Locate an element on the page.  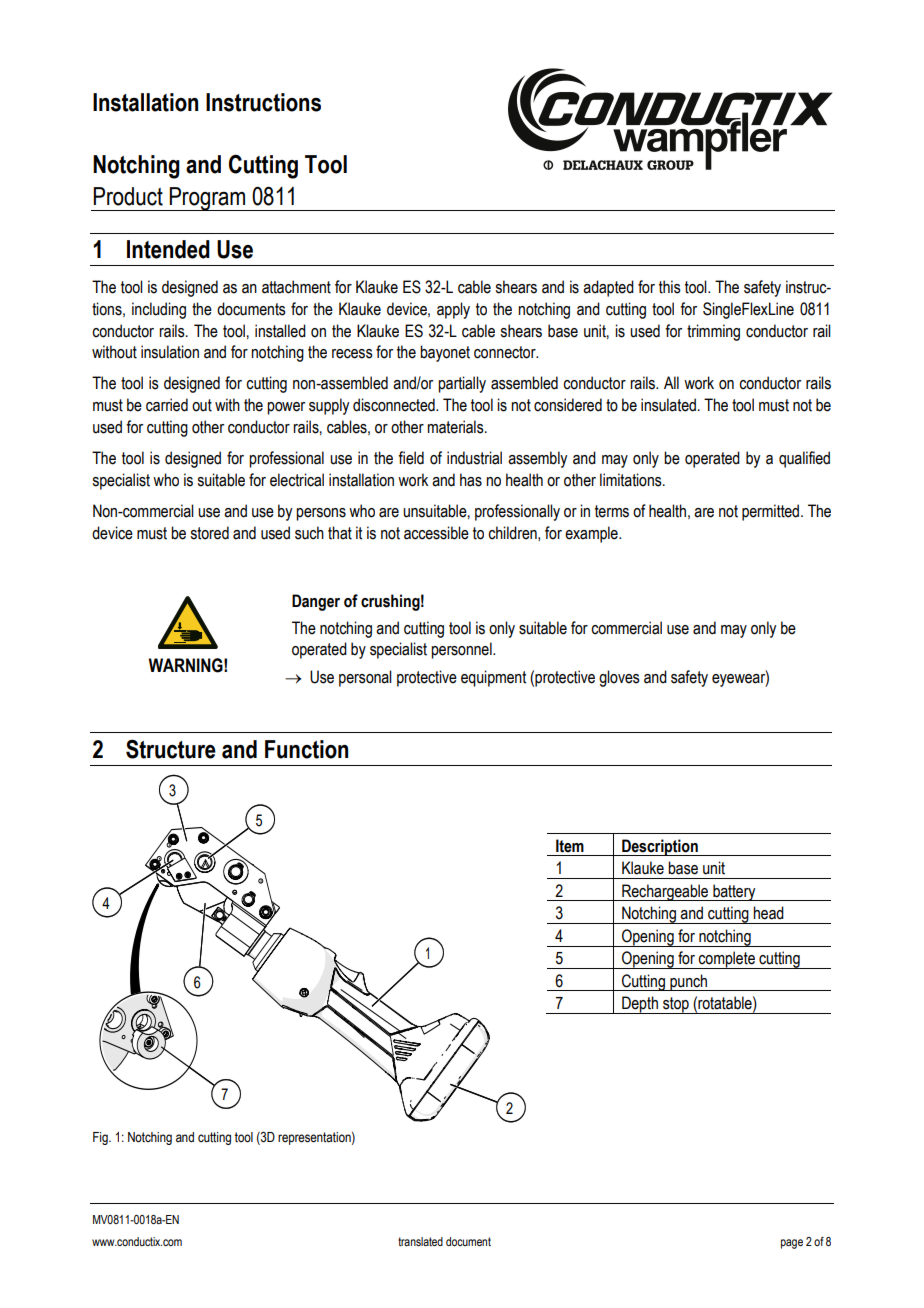
this is located at coordinates (670, 287).
